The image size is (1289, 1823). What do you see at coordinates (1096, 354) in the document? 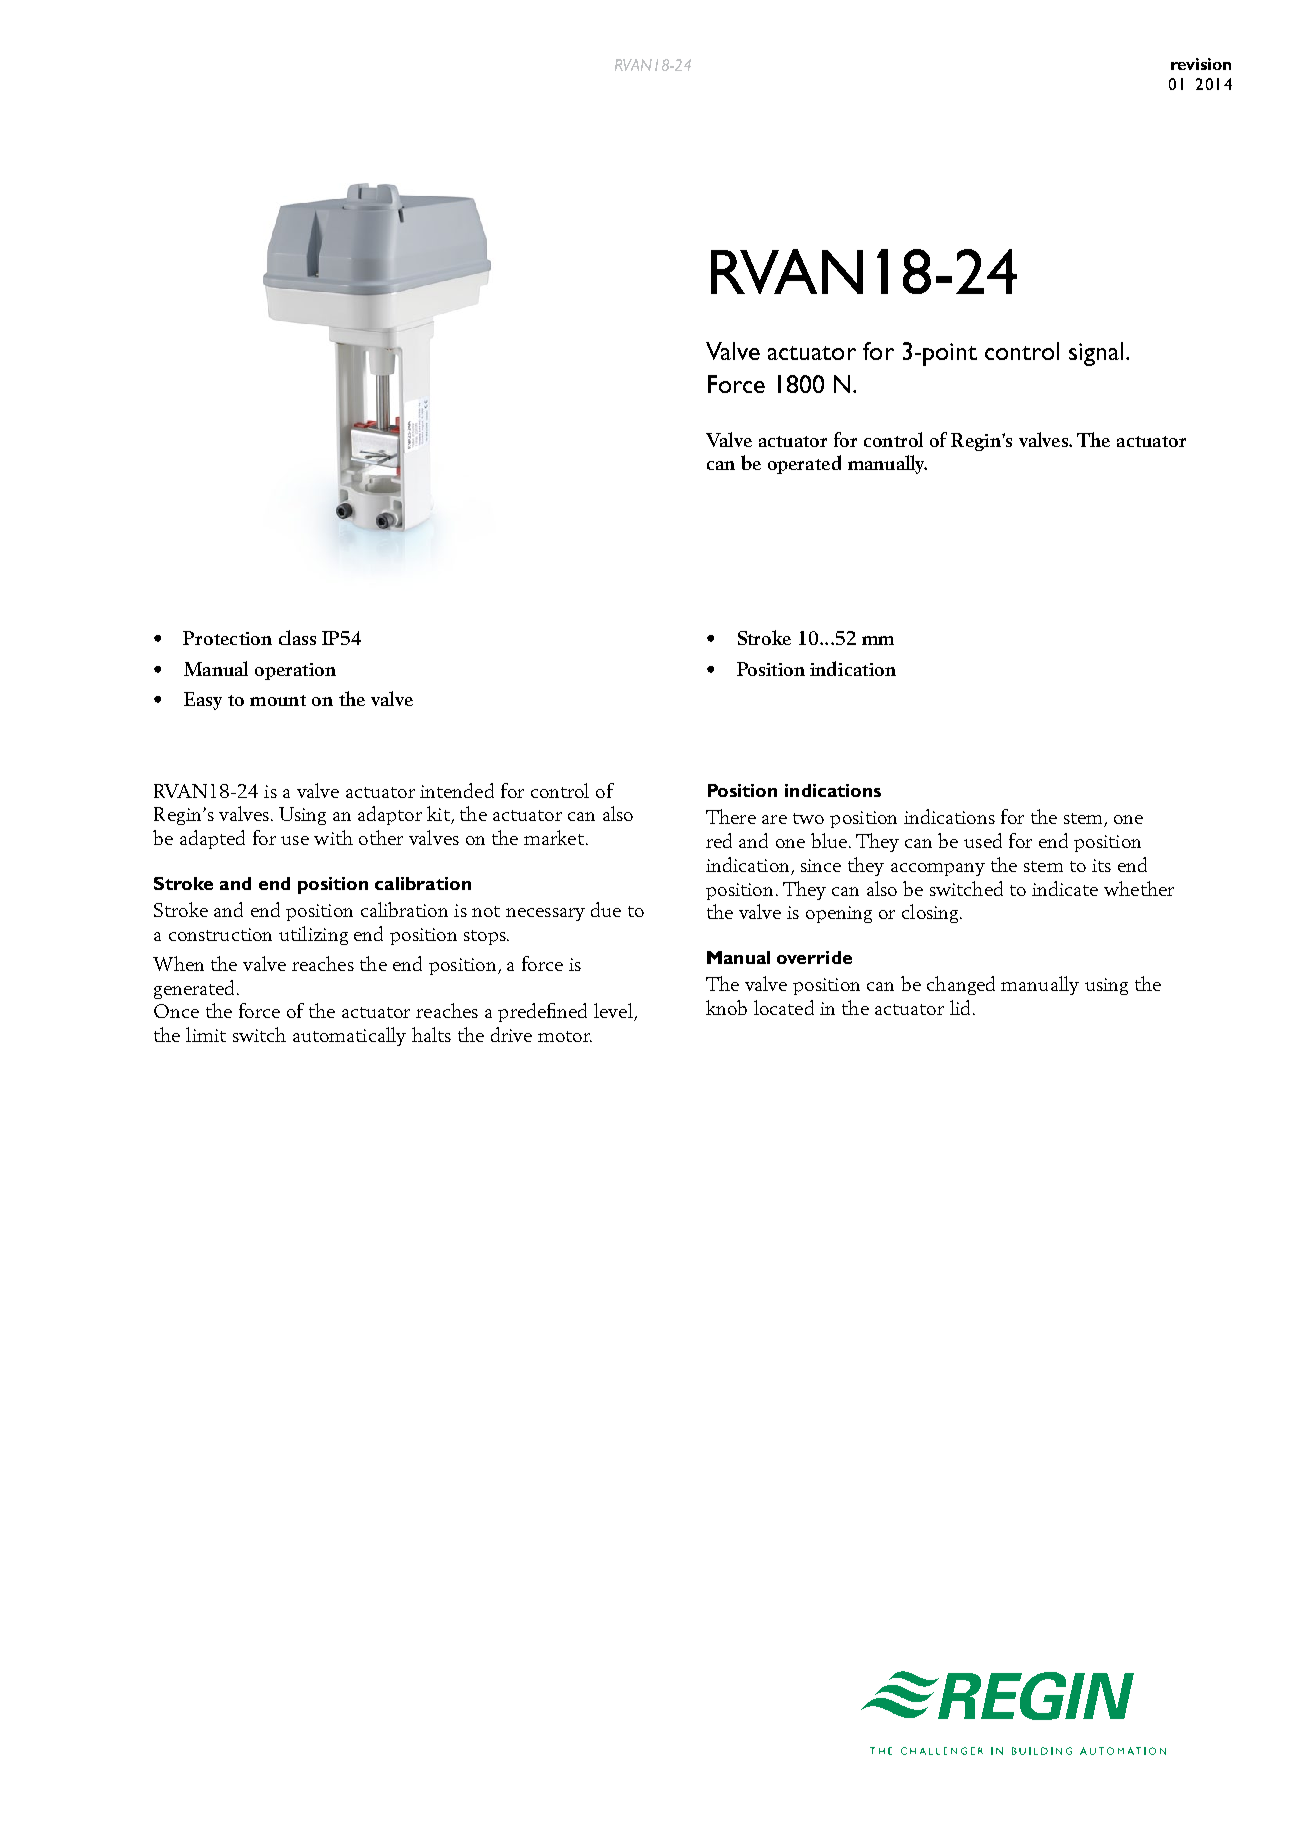
I see `signal` at bounding box center [1096, 354].
